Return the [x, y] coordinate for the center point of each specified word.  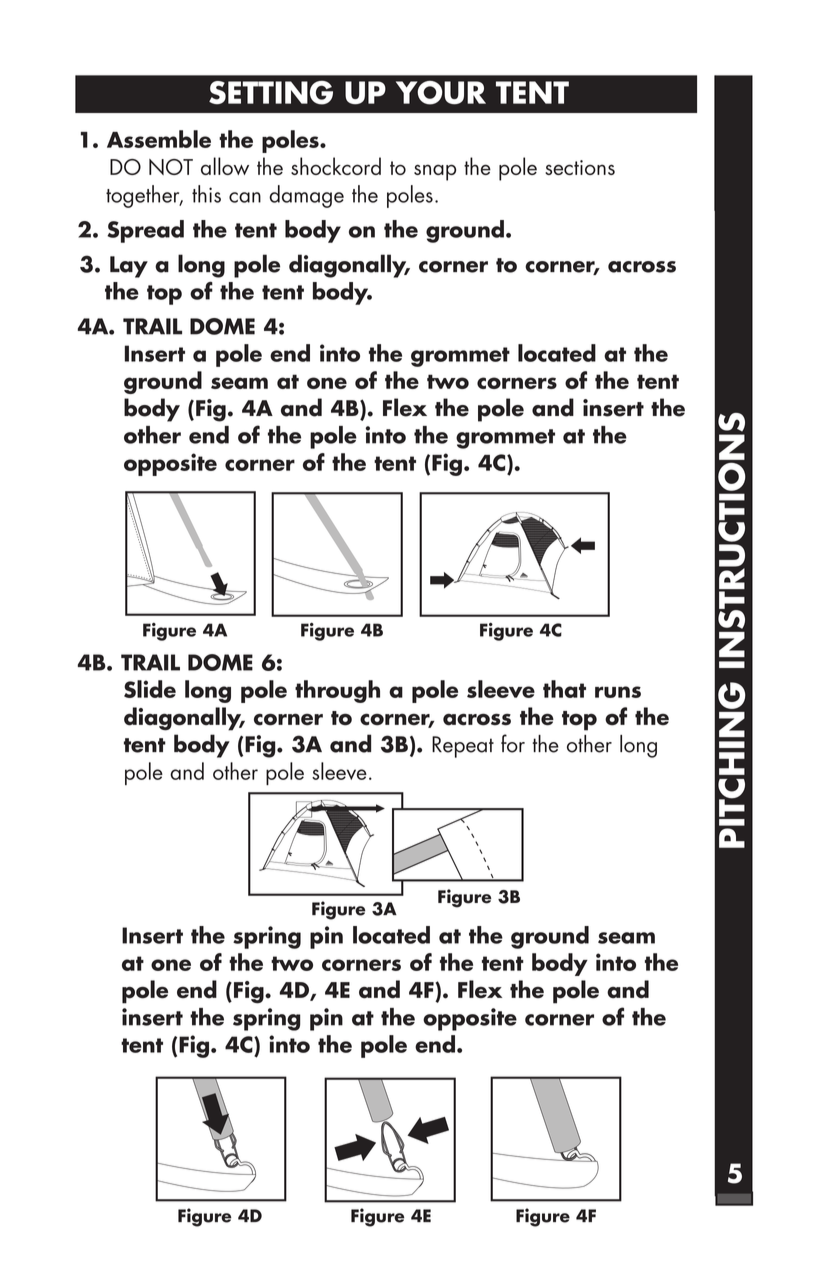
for [513, 743]
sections [580, 167]
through [337, 691]
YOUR [441, 93]
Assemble [159, 139]
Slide [150, 689]
